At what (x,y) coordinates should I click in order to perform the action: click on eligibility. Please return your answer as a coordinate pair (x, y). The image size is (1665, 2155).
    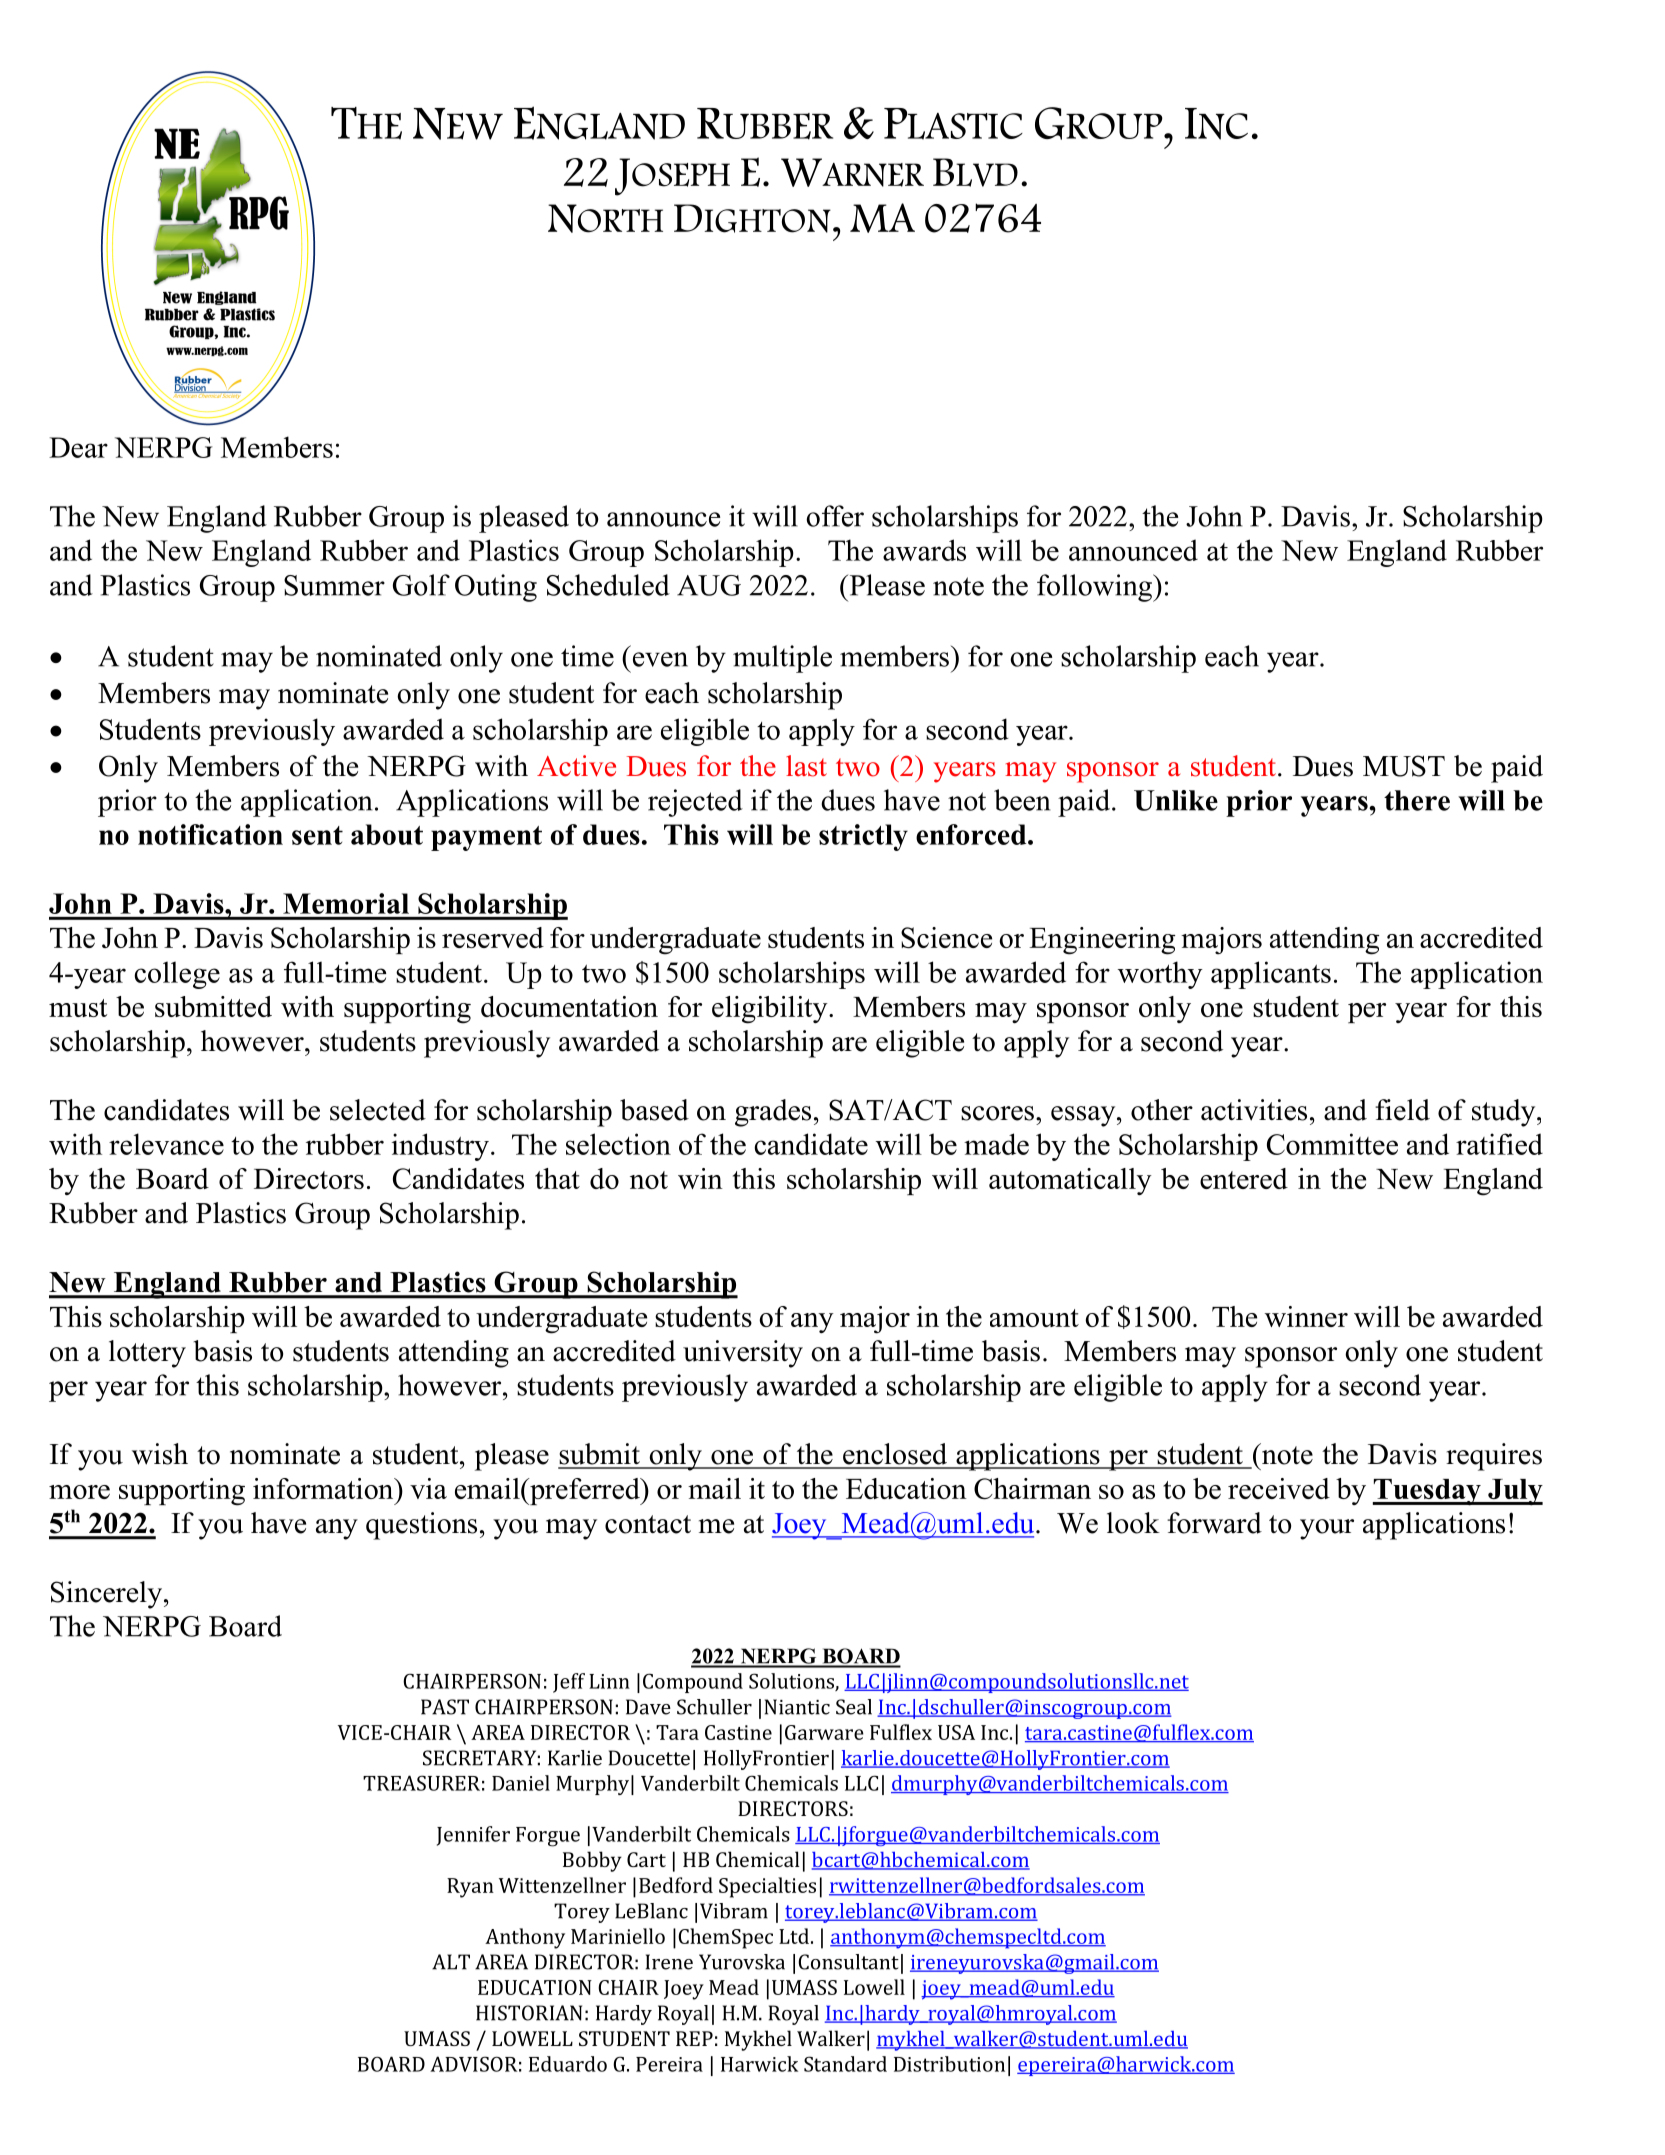
    Looking at the image, I should click on (771, 1010).
